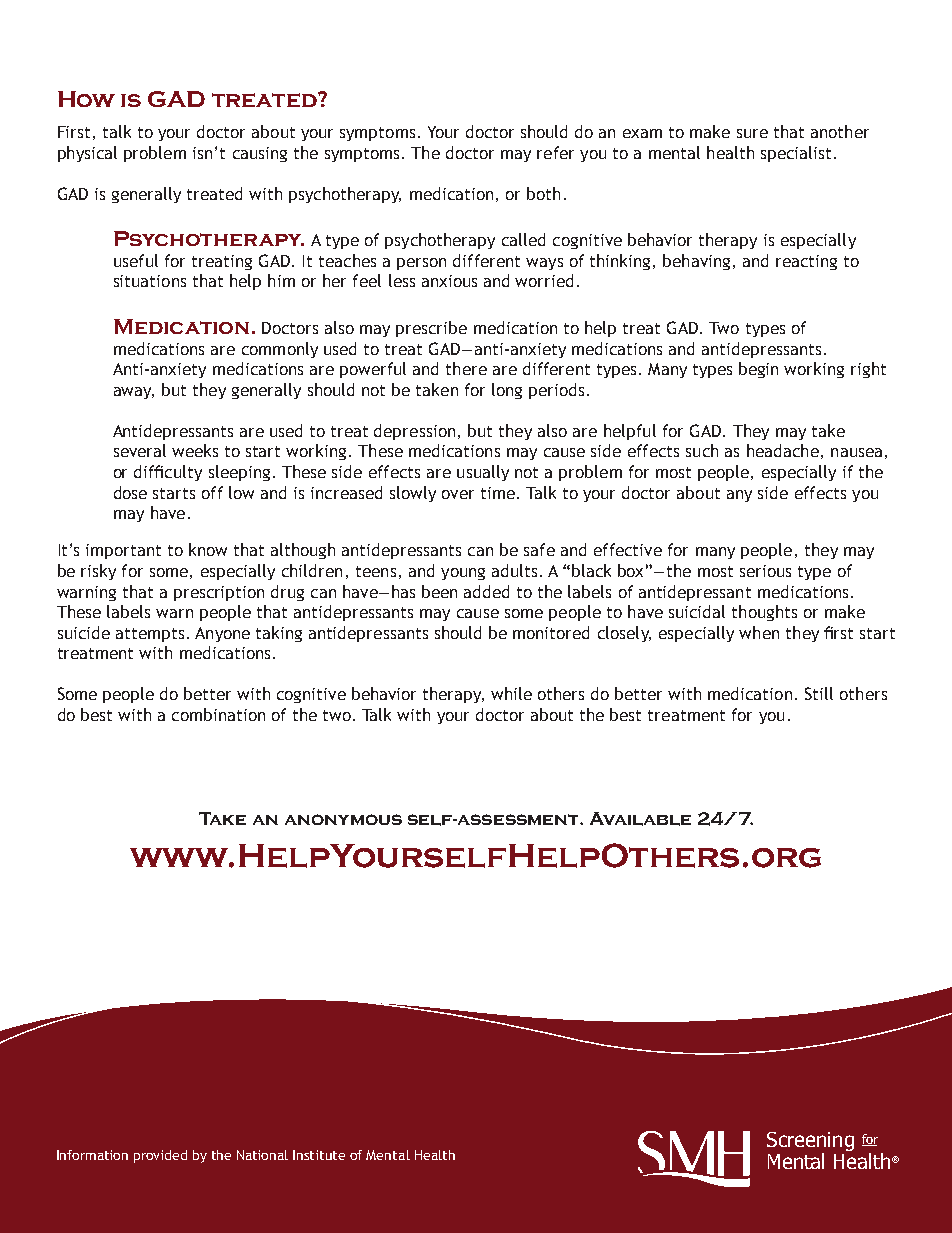  Describe the element at coordinates (752, 133) in the screenshot. I see `sure` at that location.
